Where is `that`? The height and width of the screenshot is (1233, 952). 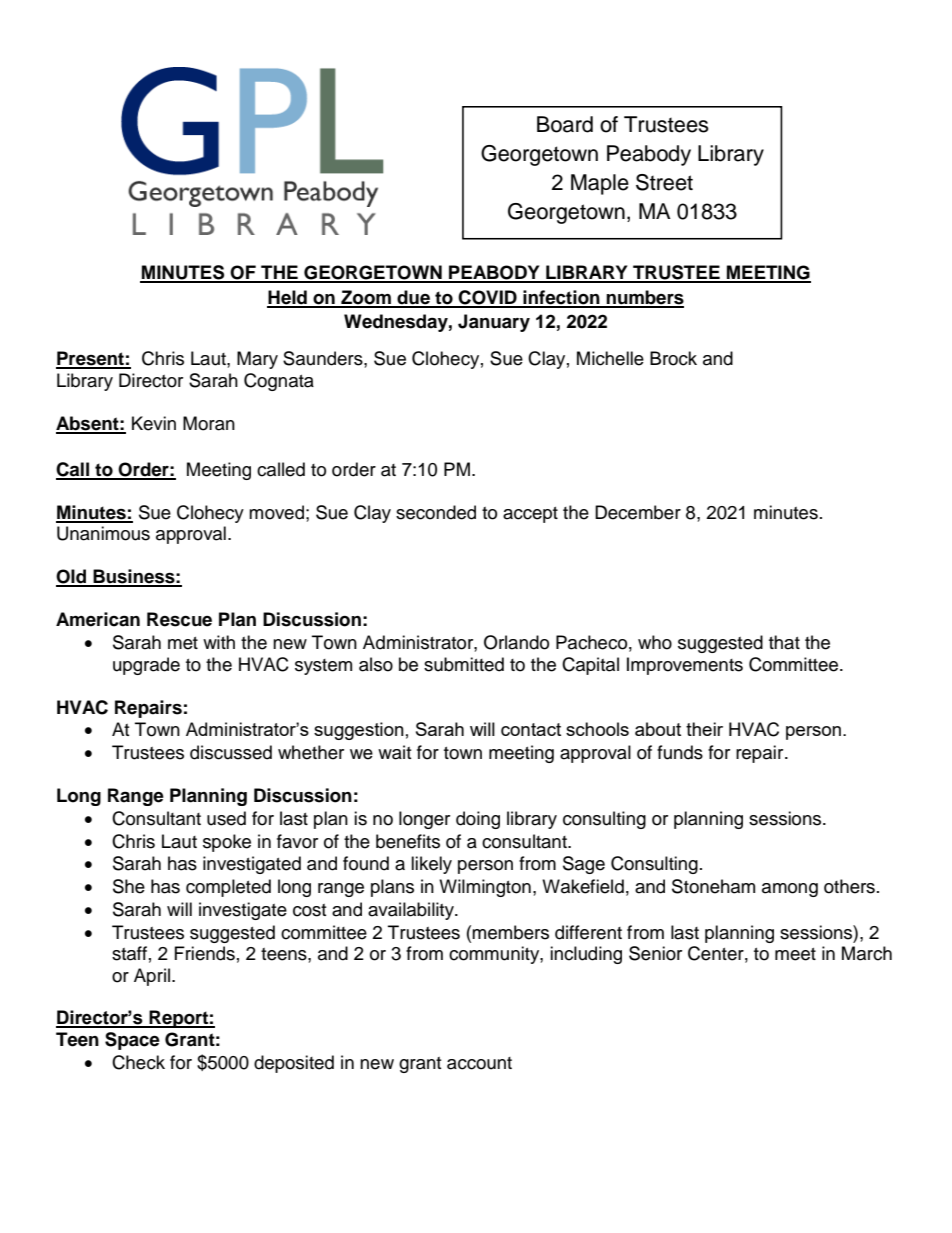 that is located at coordinates (784, 642).
